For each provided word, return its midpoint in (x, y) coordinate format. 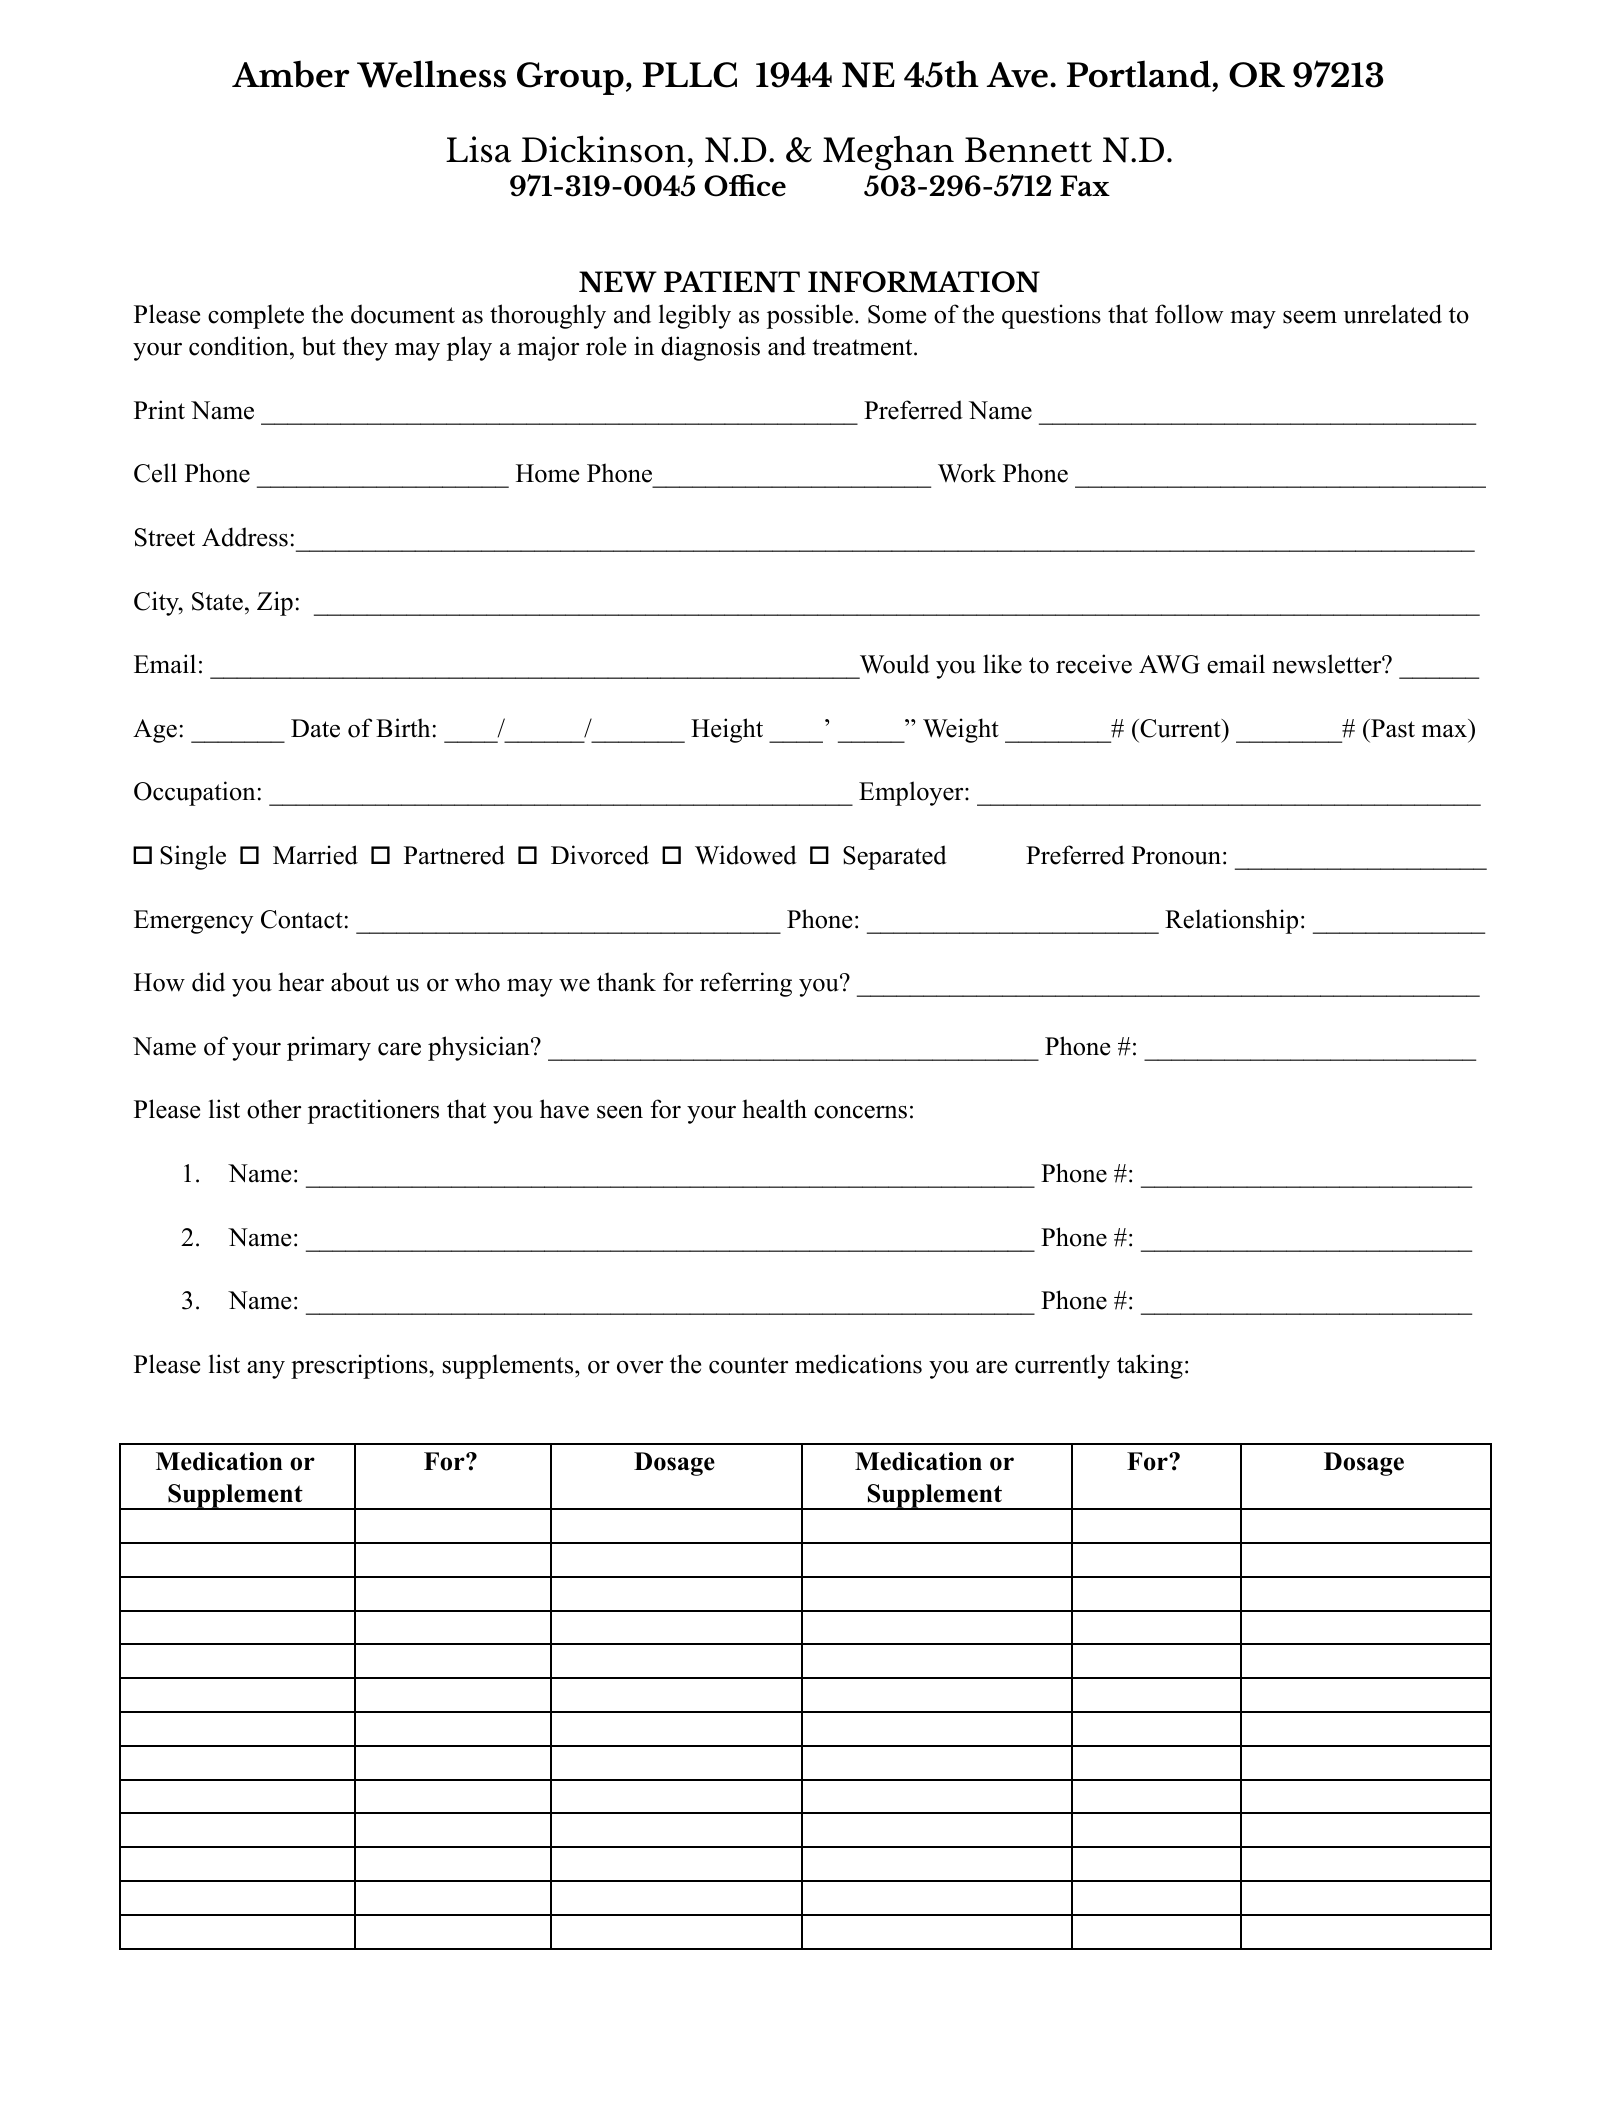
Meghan (888, 153)
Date (315, 728)
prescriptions (360, 1366)
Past (1392, 728)
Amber (290, 74)
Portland (1139, 74)
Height (727, 730)
